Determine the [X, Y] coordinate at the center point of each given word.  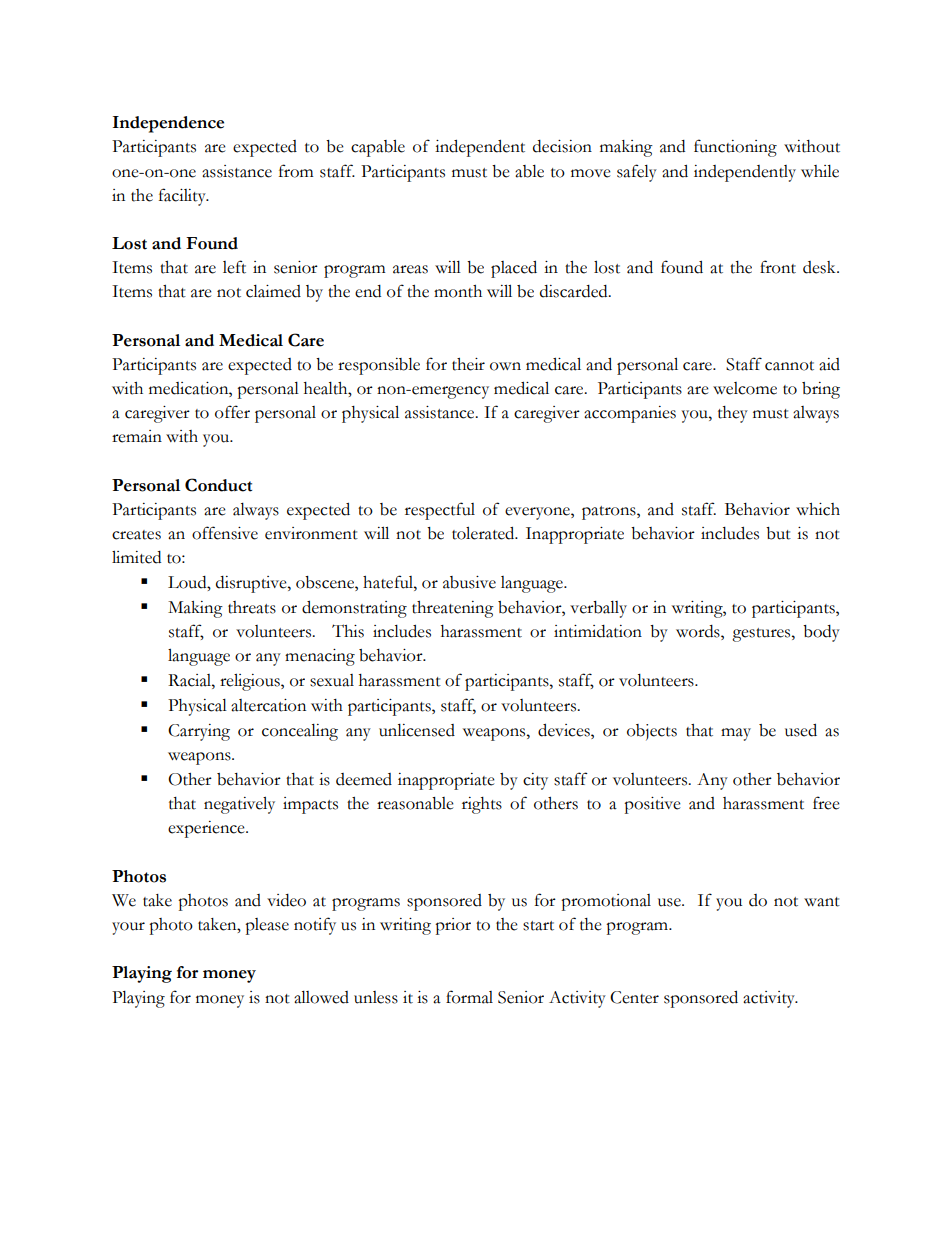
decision [562, 146]
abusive [469, 582]
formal [469, 997]
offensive [225, 533]
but [778, 533]
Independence [168, 124]
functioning [735, 148]
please [267, 926]
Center [634, 997]
